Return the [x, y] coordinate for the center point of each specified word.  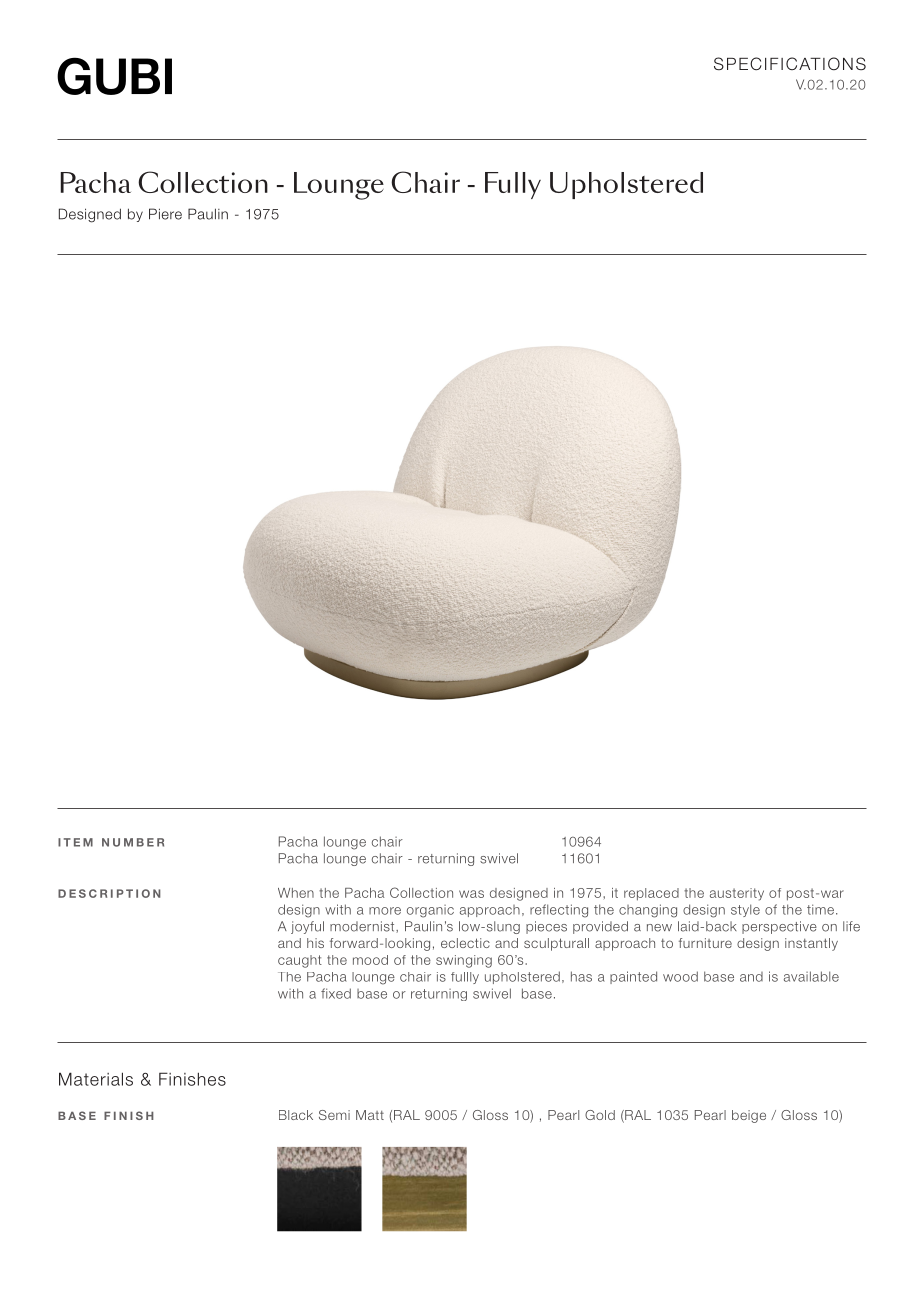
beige [749, 1116]
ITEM [75, 842]
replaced [651, 894]
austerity [737, 894]
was [471, 894]
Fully [513, 185]
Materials [96, 1079]
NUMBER [133, 842]
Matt [370, 1115]
